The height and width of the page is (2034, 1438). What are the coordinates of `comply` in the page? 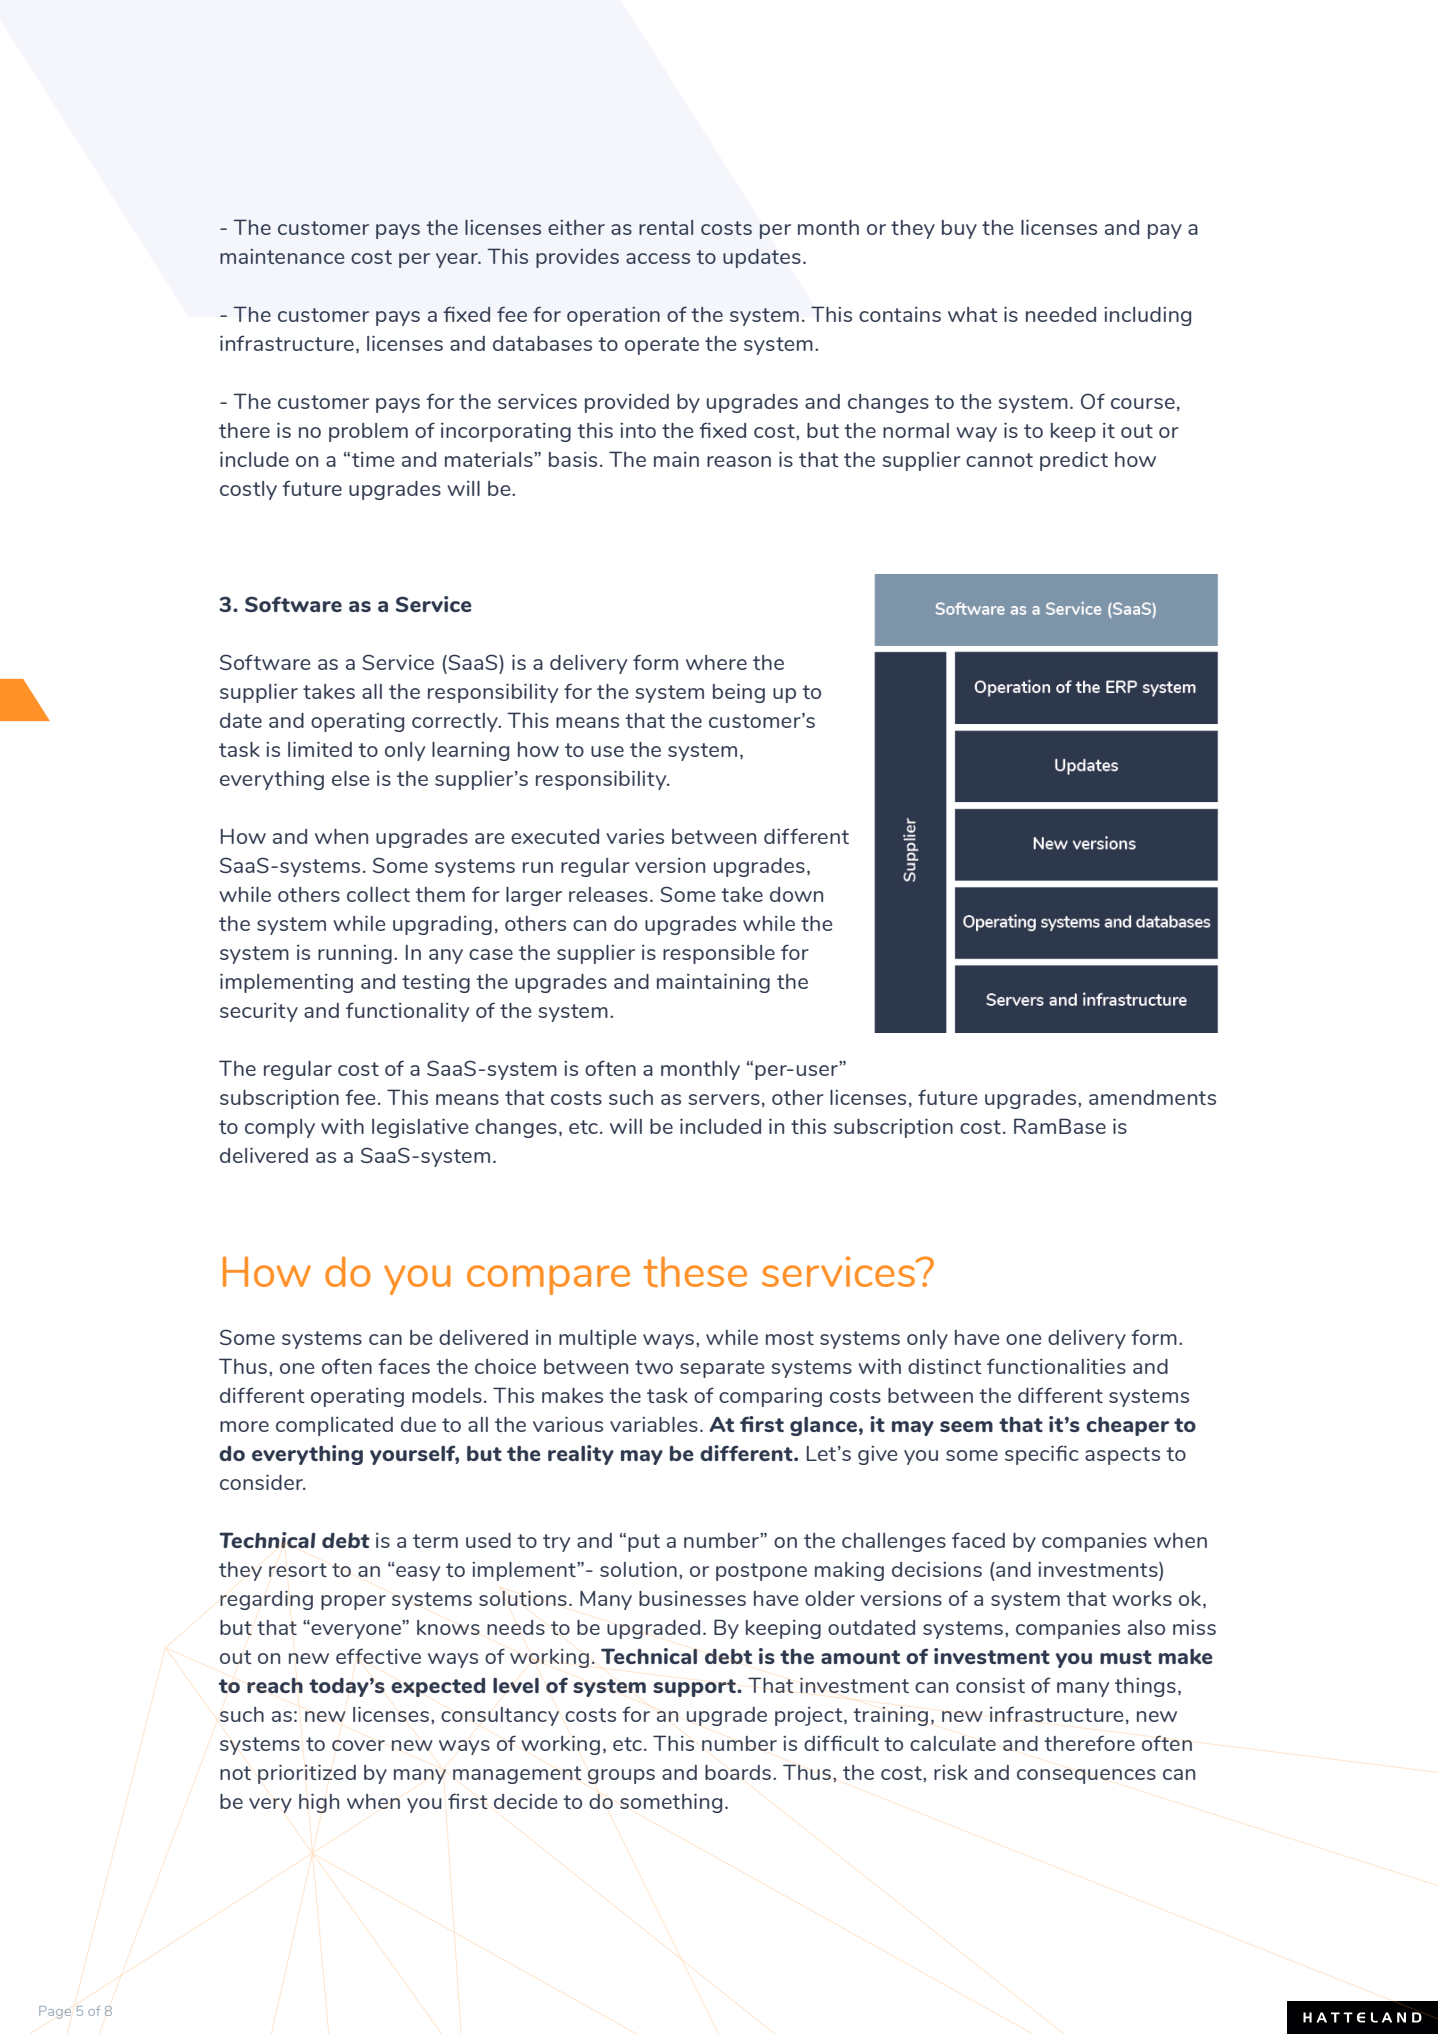 It's located at (280, 1128).
